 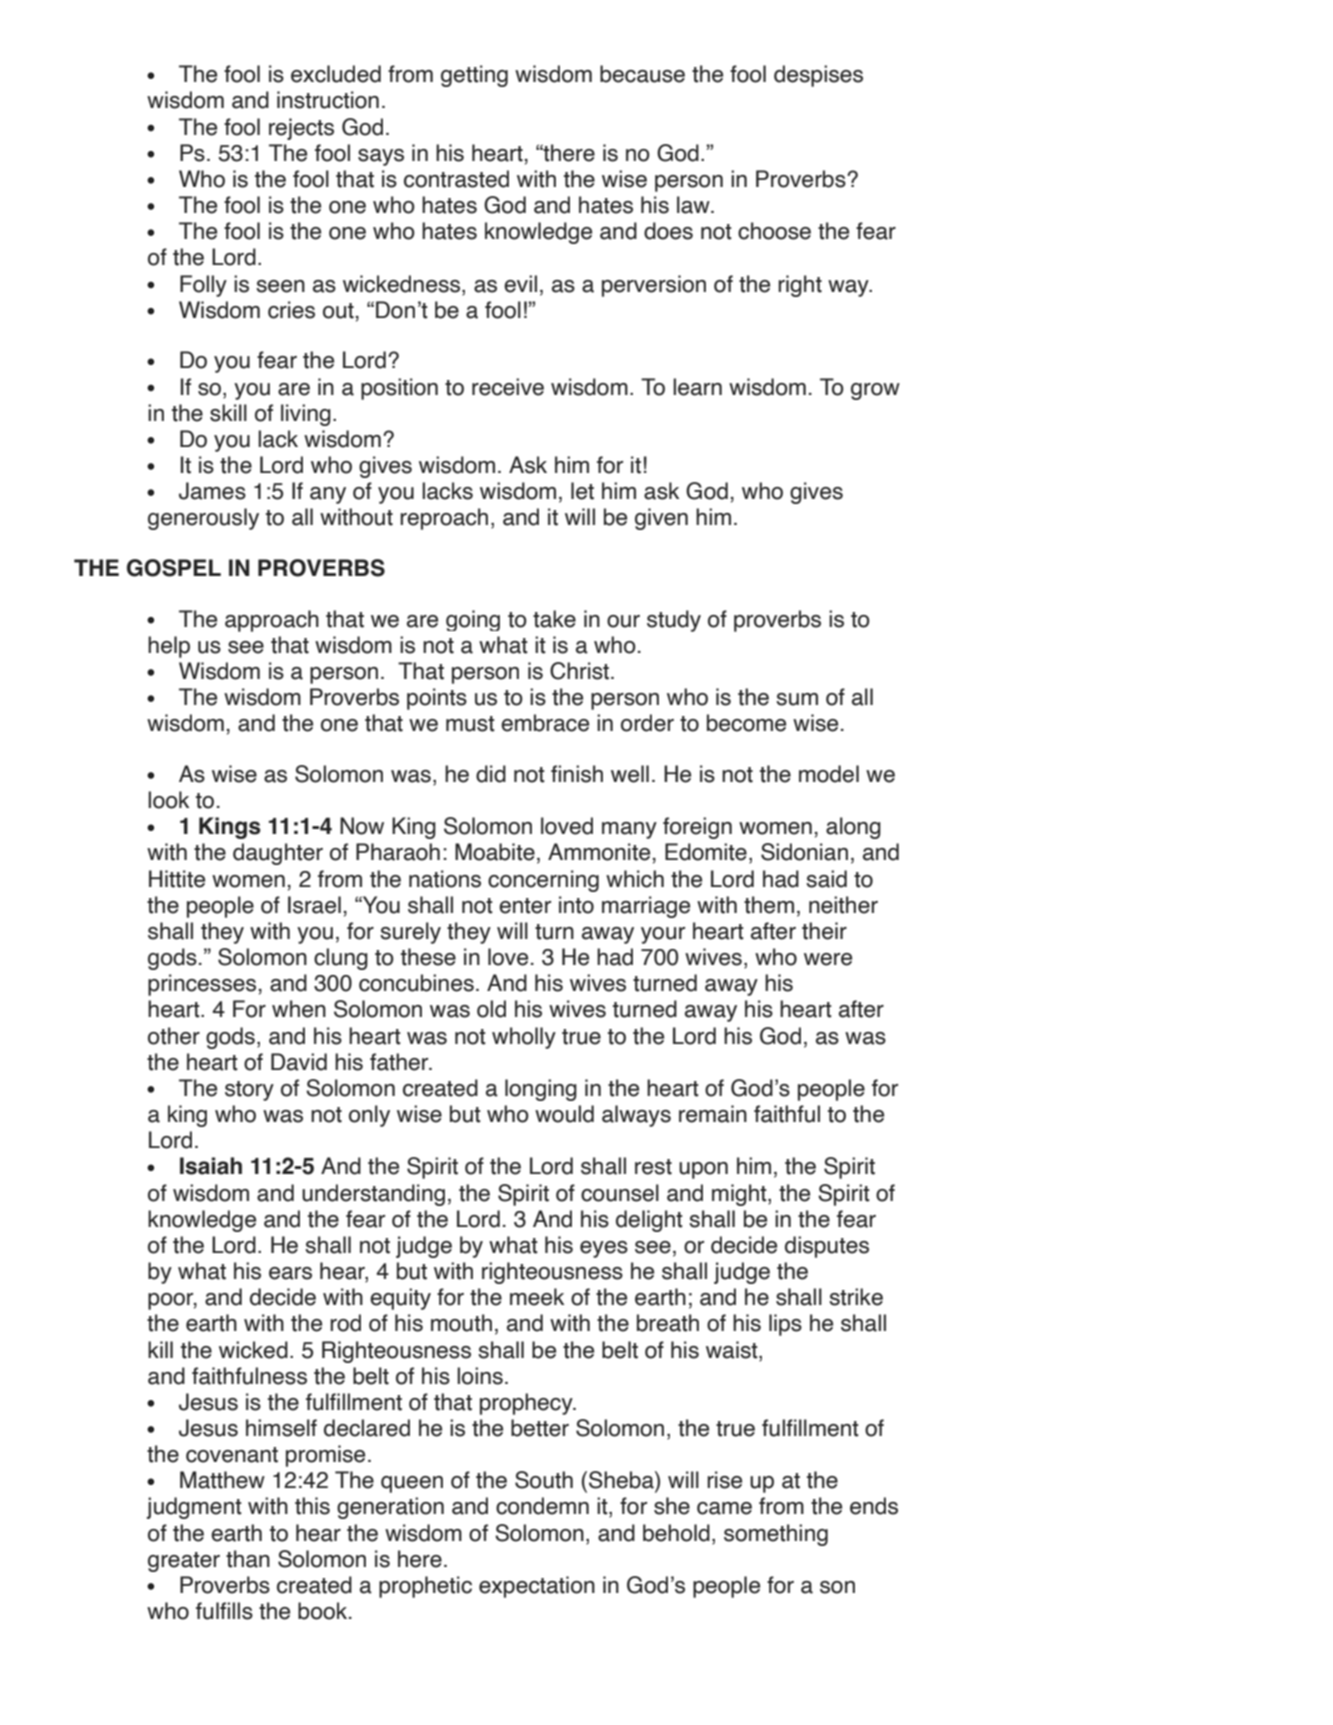 I want to click on than, so click(x=248, y=1559).
